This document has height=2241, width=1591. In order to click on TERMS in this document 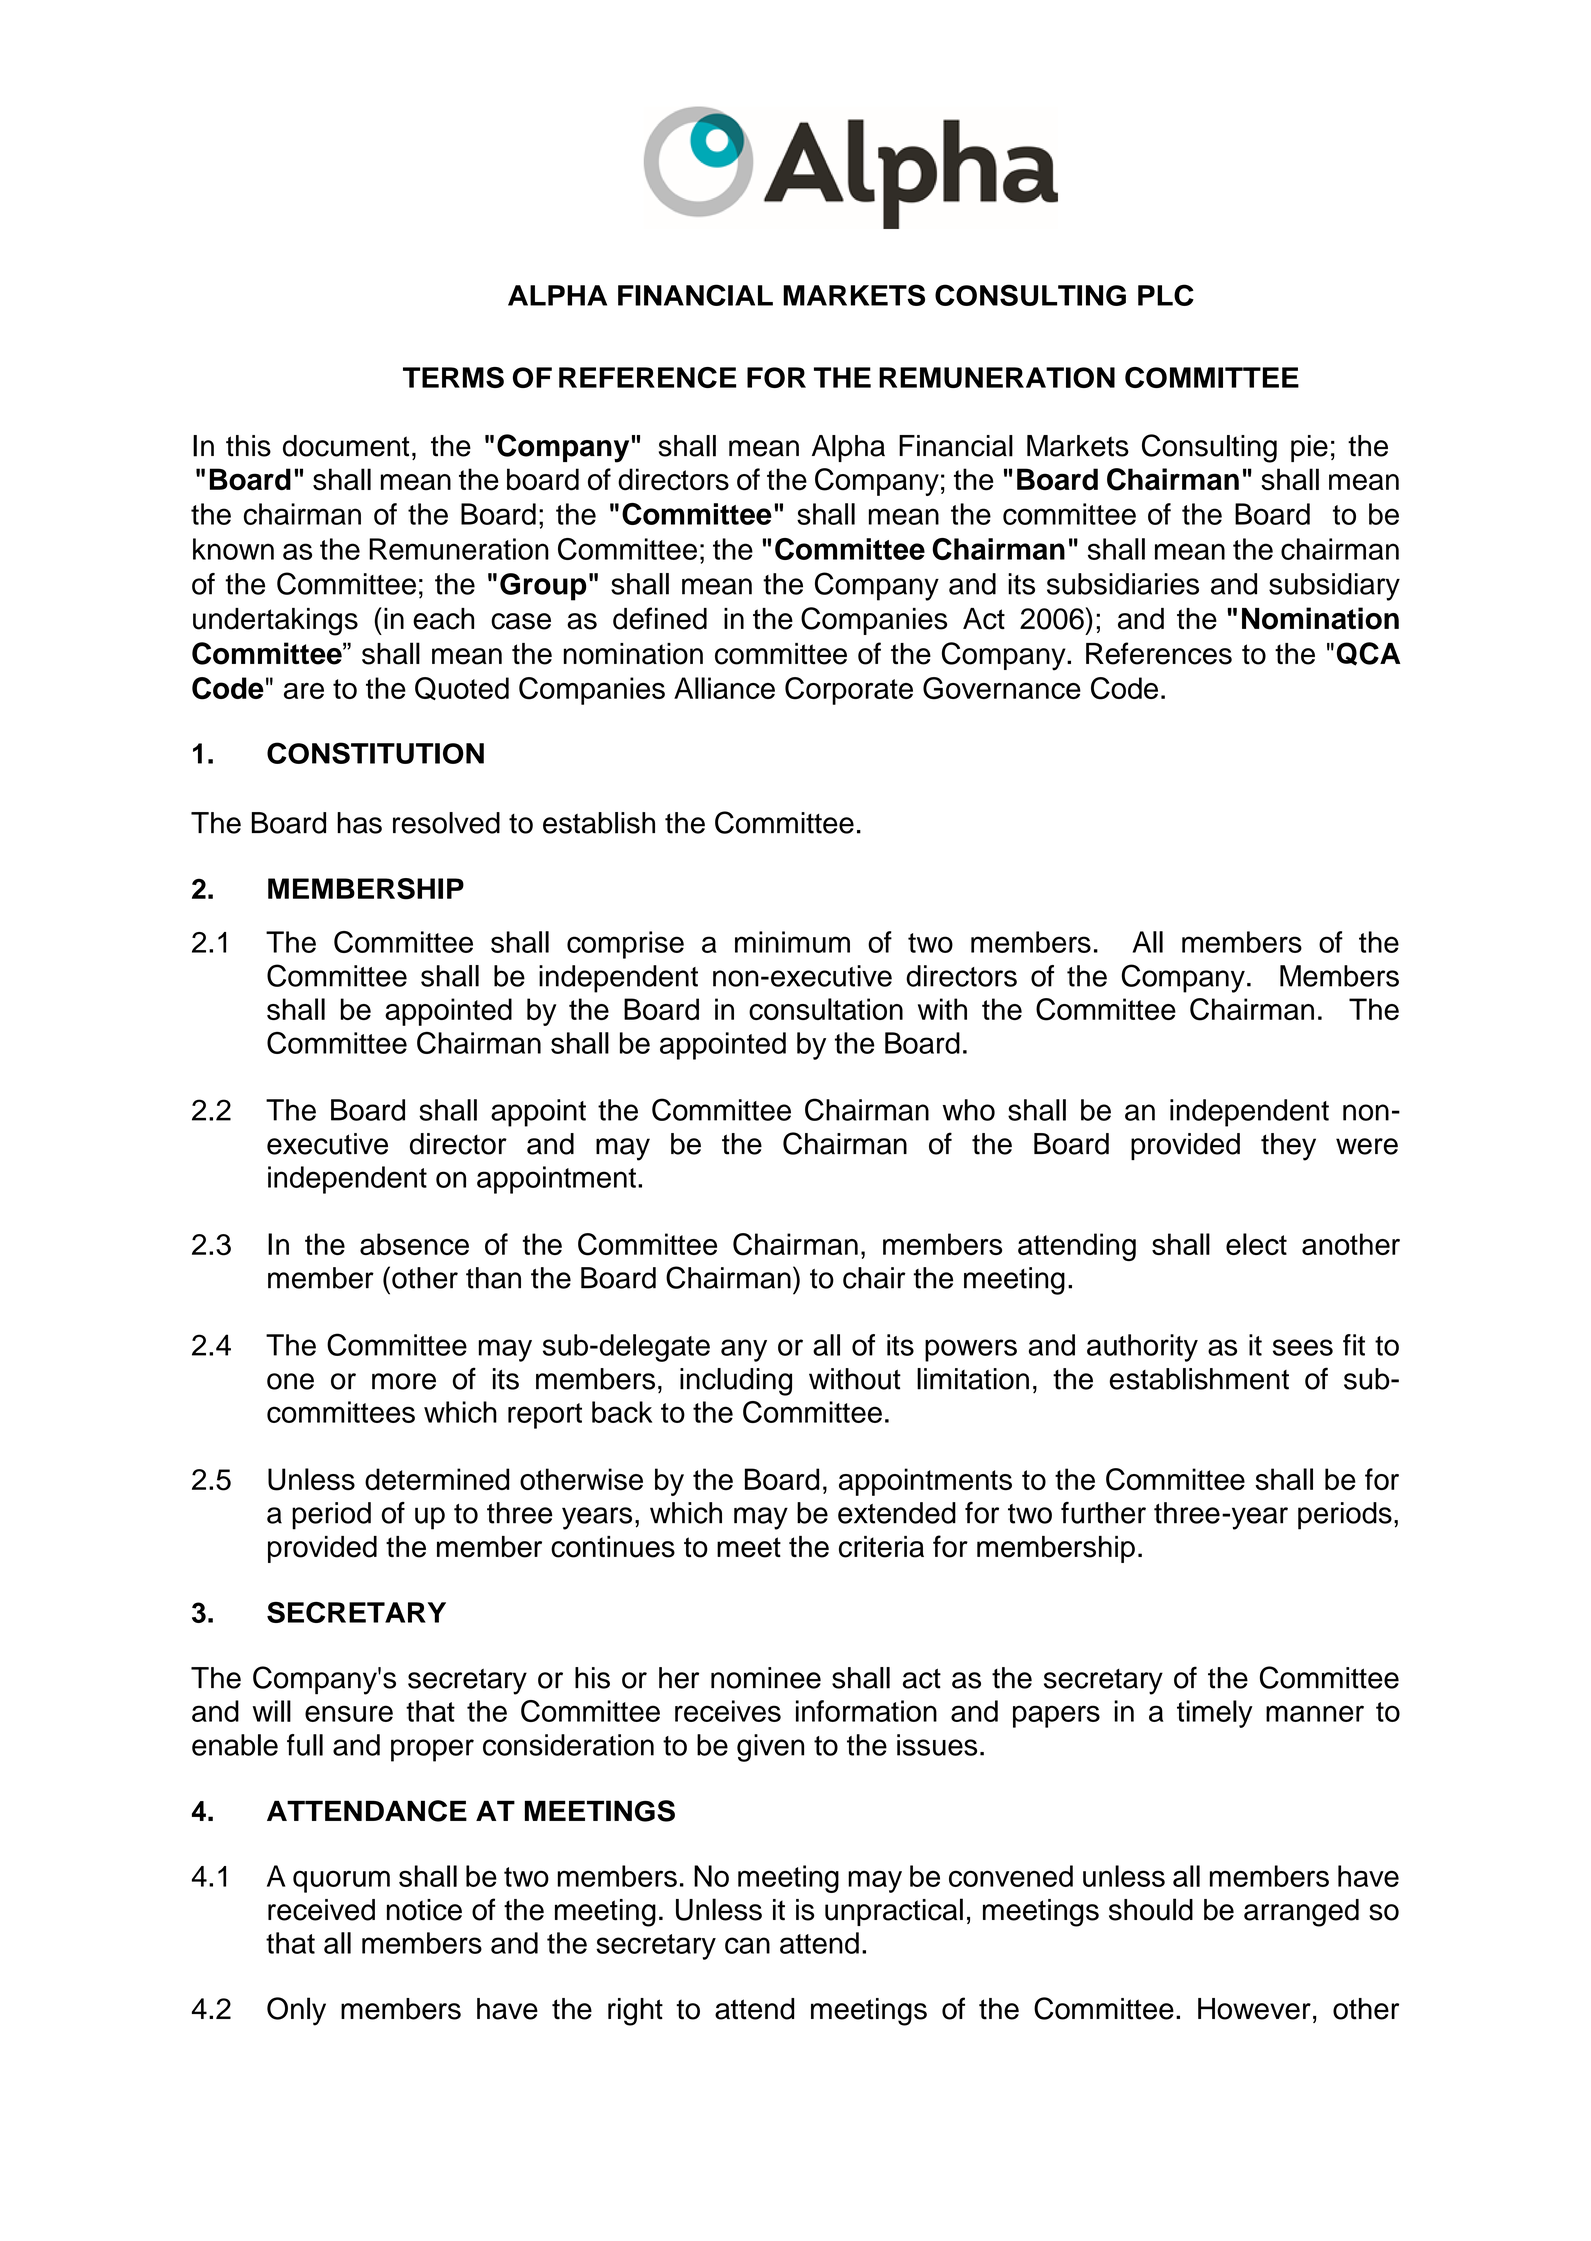, I will do `click(453, 377)`.
